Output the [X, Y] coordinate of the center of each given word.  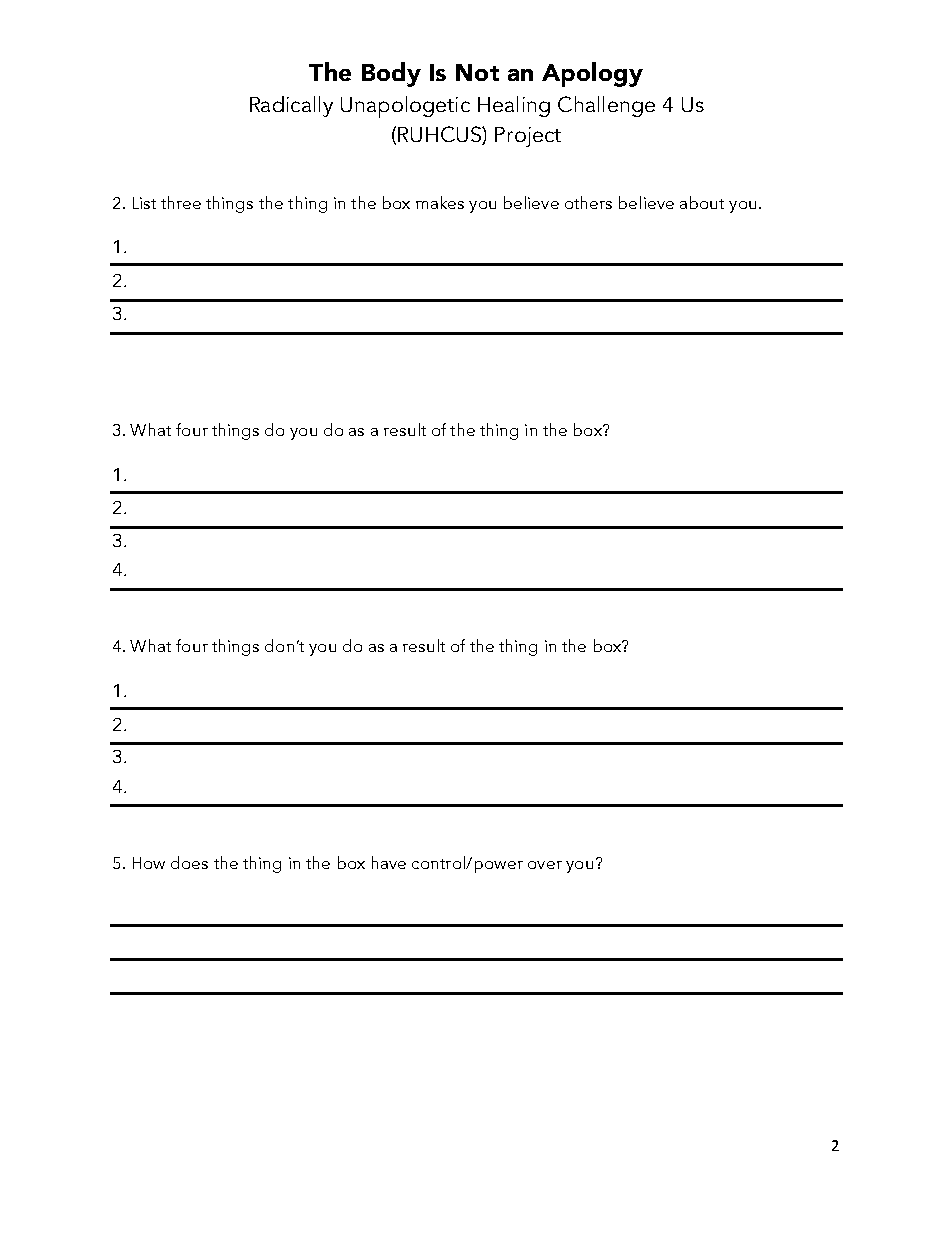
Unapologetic [405, 107]
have [389, 862]
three [181, 202]
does [189, 862]
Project [528, 137]
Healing [514, 106]
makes [440, 202]
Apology [592, 74]
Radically [291, 106]
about [702, 202]
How [149, 863]
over [545, 865]
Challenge [606, 106]
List [144, 203]
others [588, 202]
